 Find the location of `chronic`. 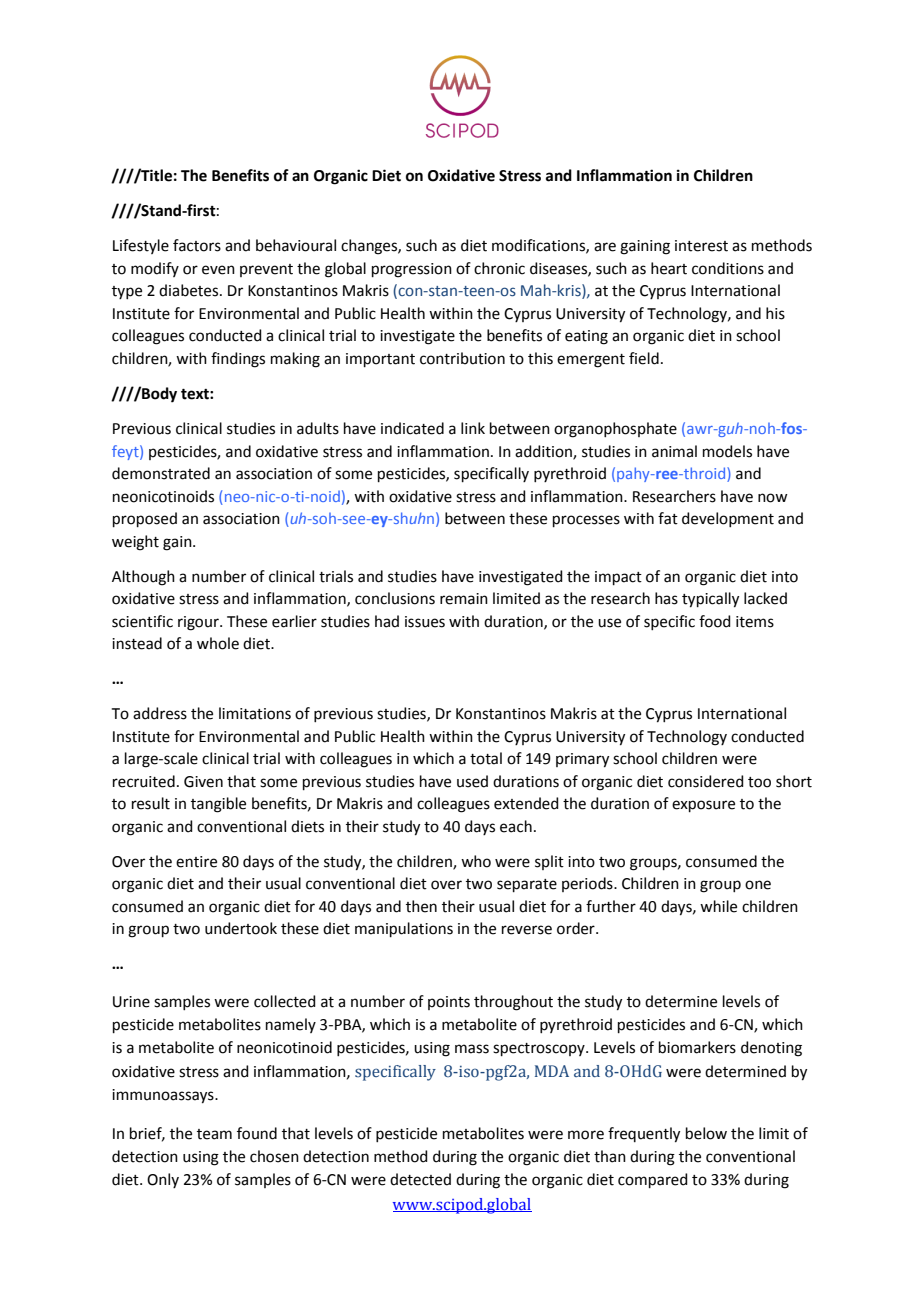

chronic is located at coordinates (499, 268).
